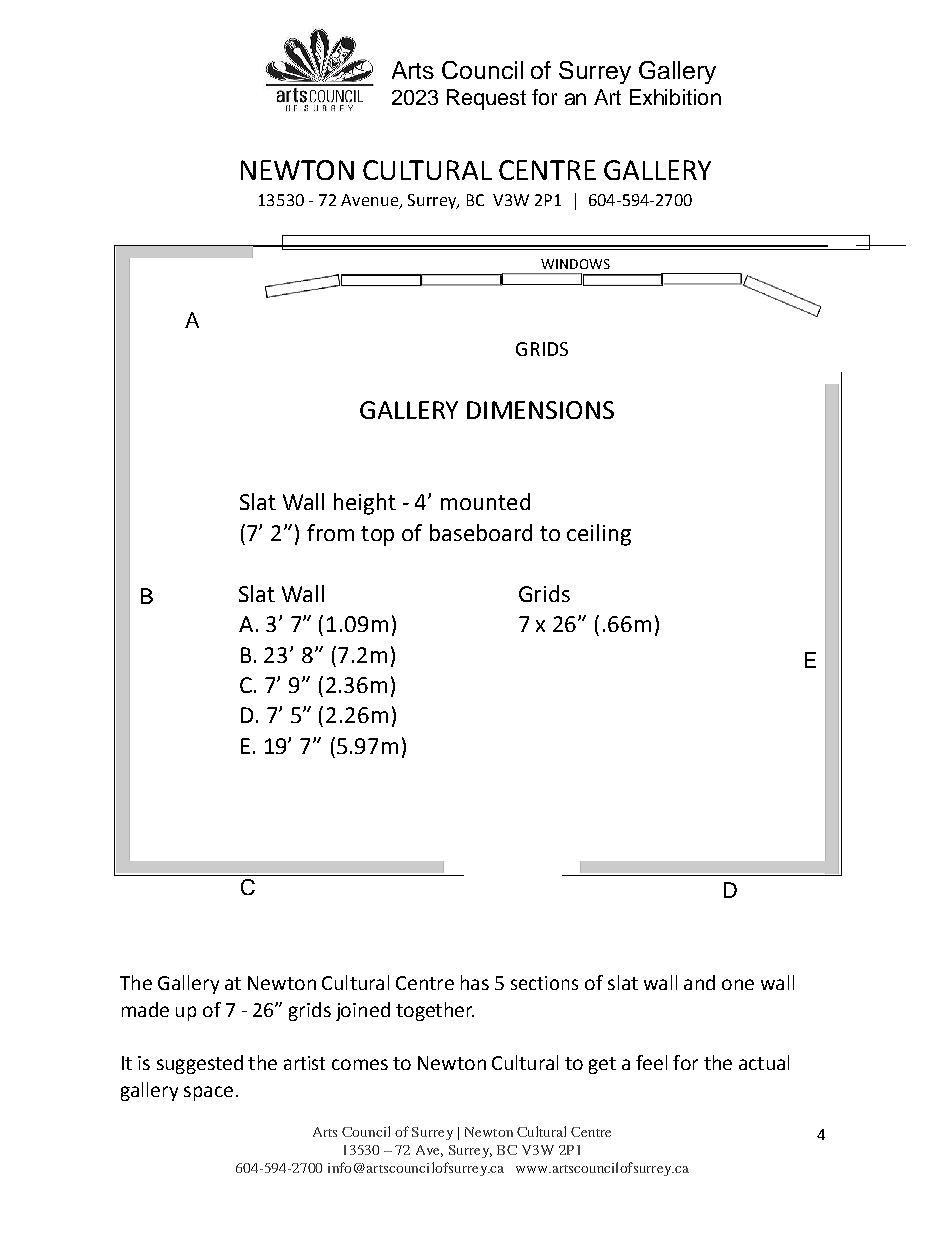  I want to click on suggested, so click(200, 1064).
